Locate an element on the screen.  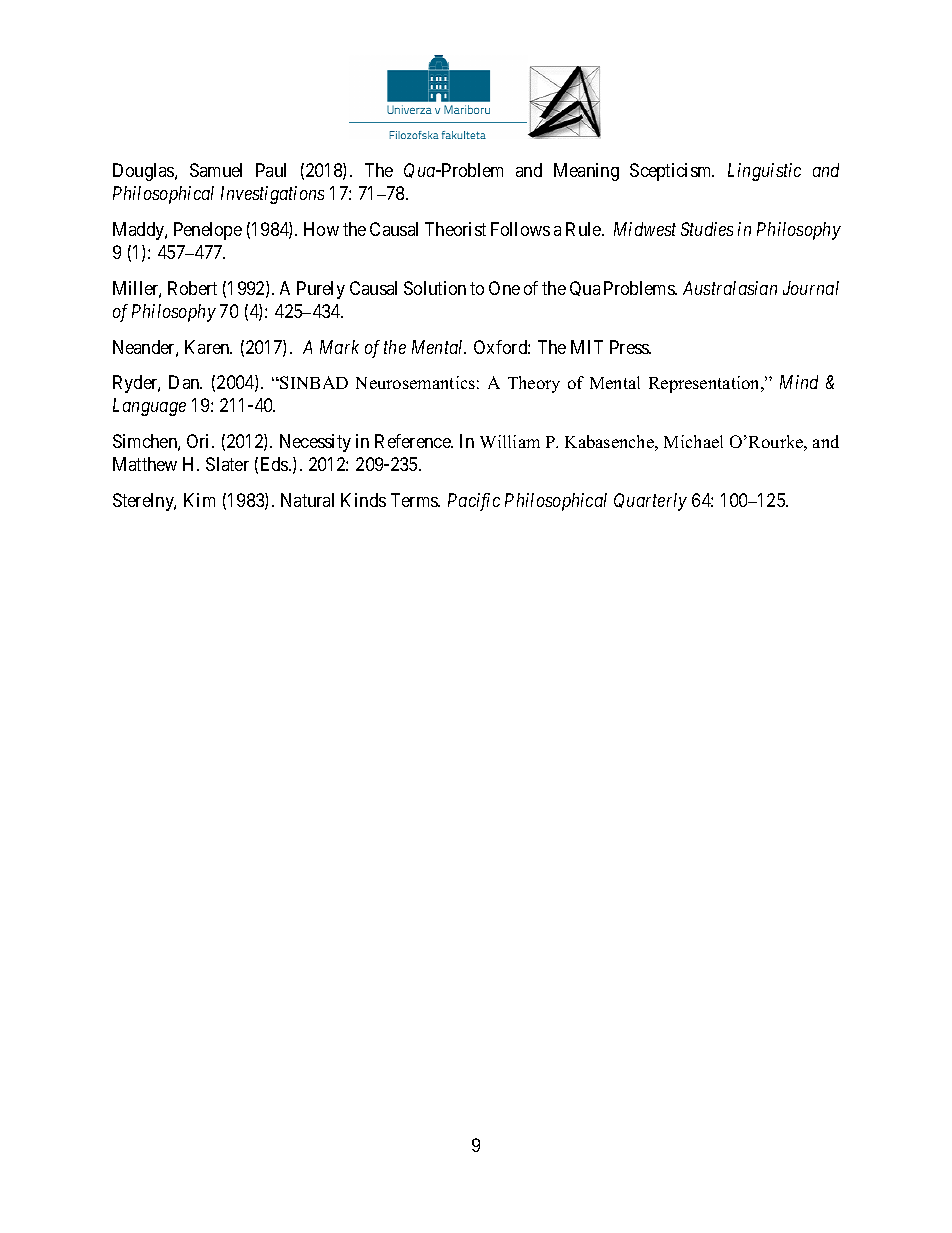
MIT is located at coordinates (587, 347).
